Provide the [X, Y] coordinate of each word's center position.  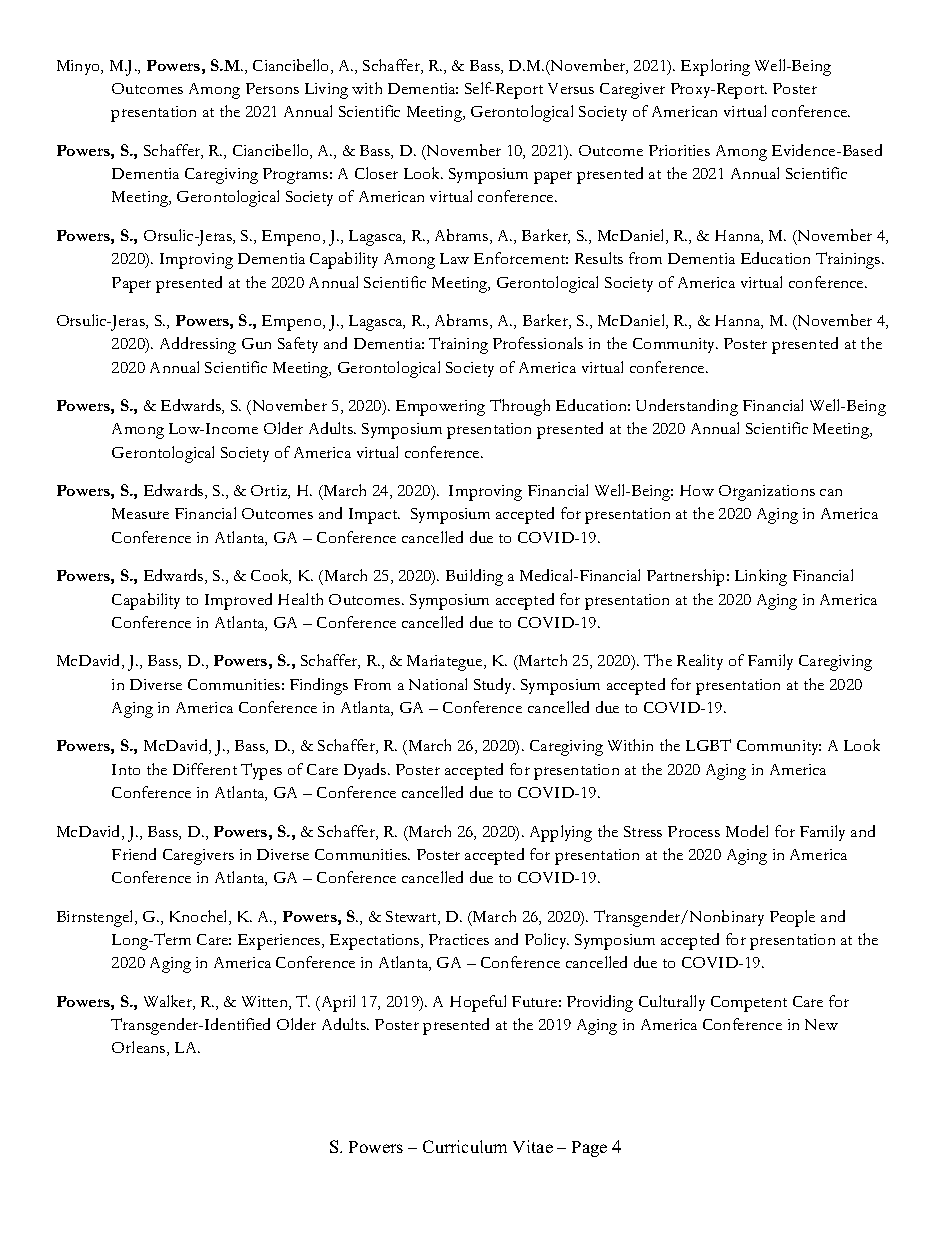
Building [474, 577]
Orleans [140, 1048]
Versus [571, 88]
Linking [761, 577]
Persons [272, 88]
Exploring [715, 67]
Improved [238, 601]
